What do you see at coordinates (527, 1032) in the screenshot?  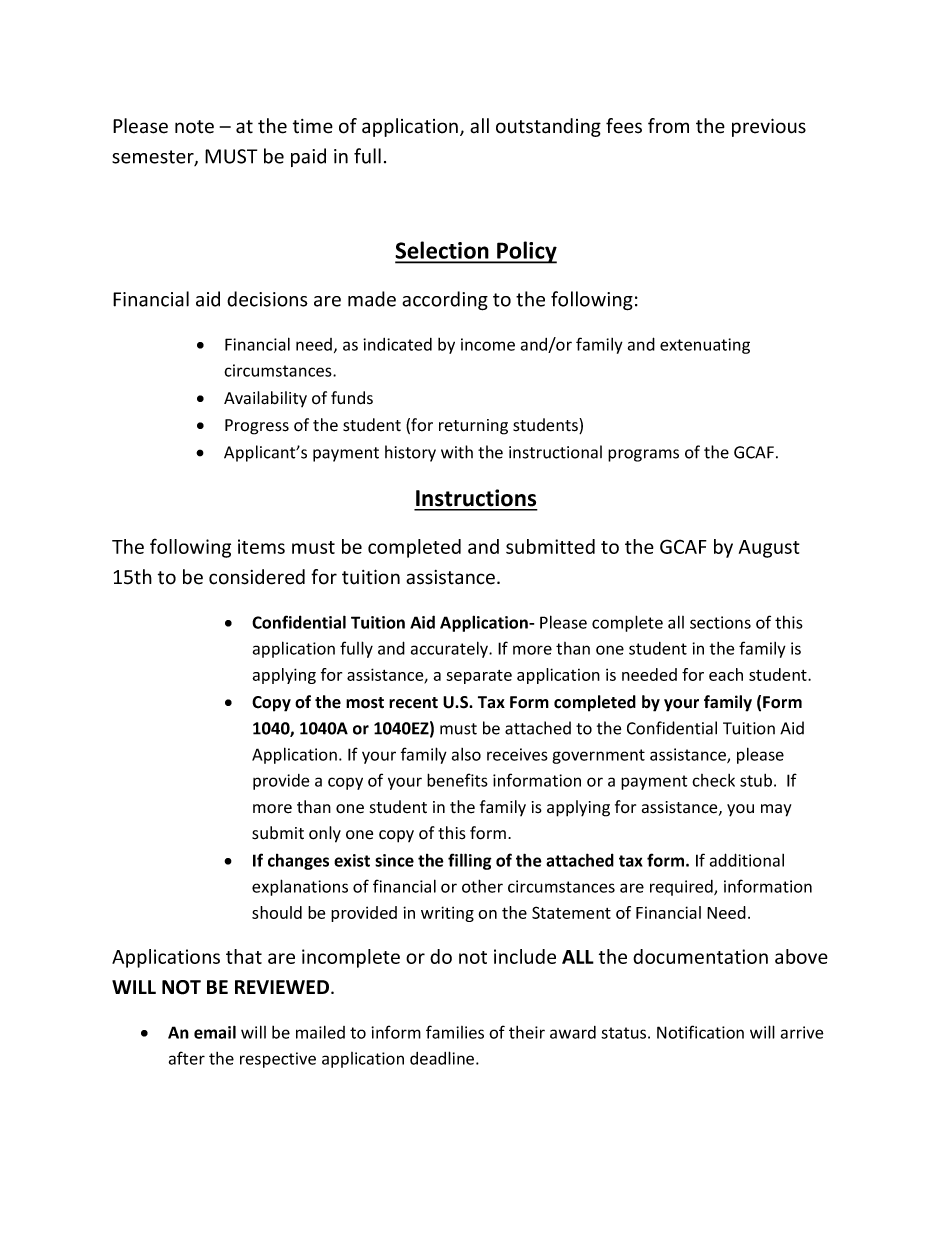 I see `their` at bounding box center [527, 1032].
